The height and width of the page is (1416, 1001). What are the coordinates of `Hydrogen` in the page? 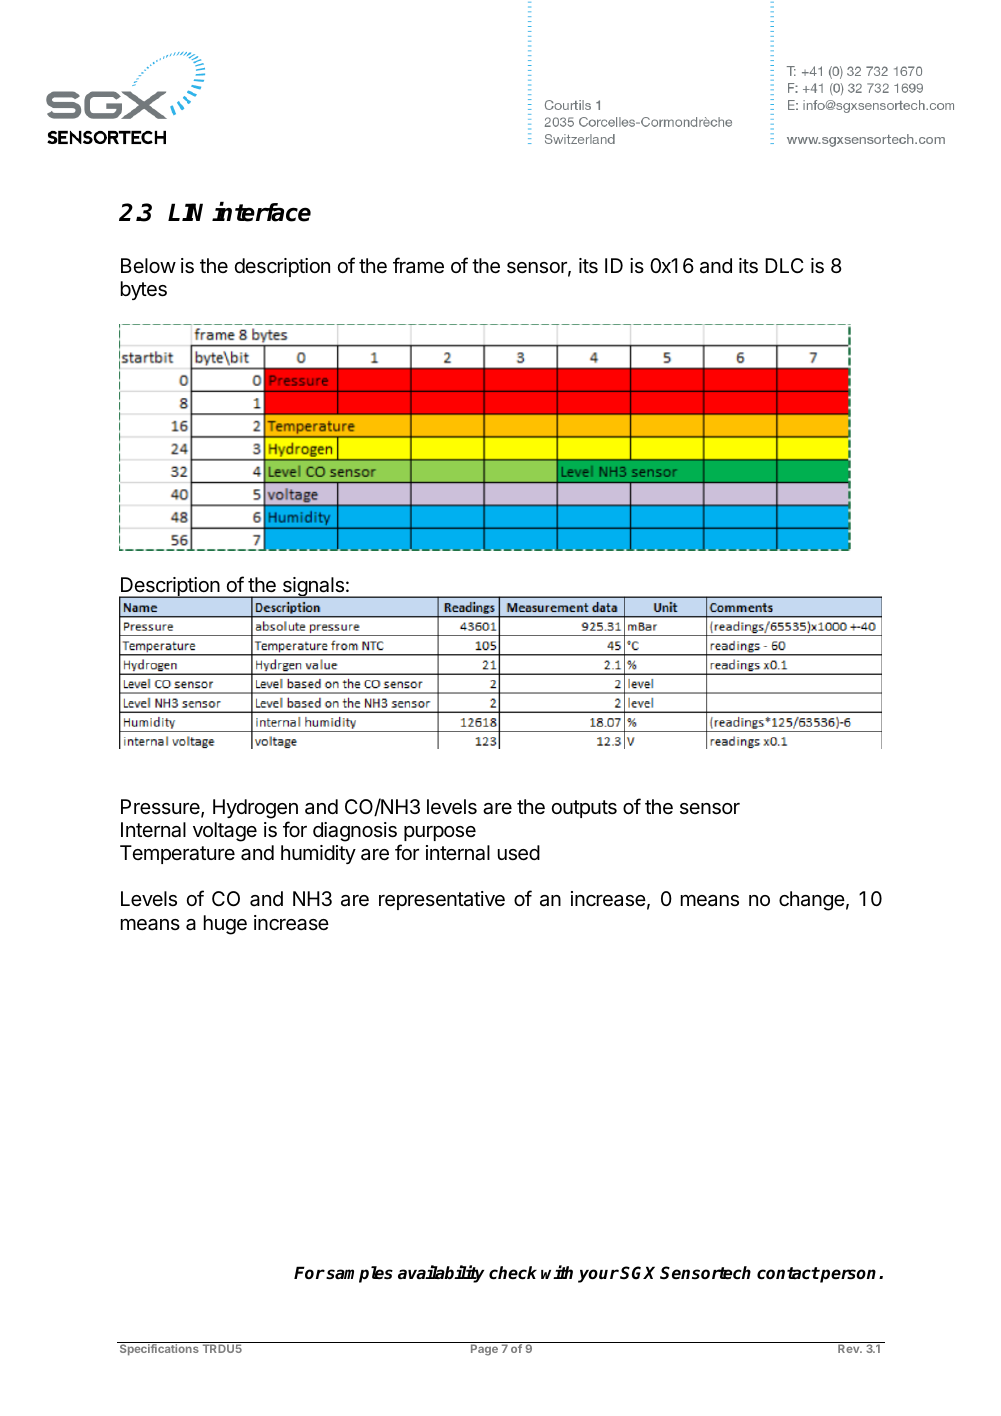 It's located at (255, 809).
